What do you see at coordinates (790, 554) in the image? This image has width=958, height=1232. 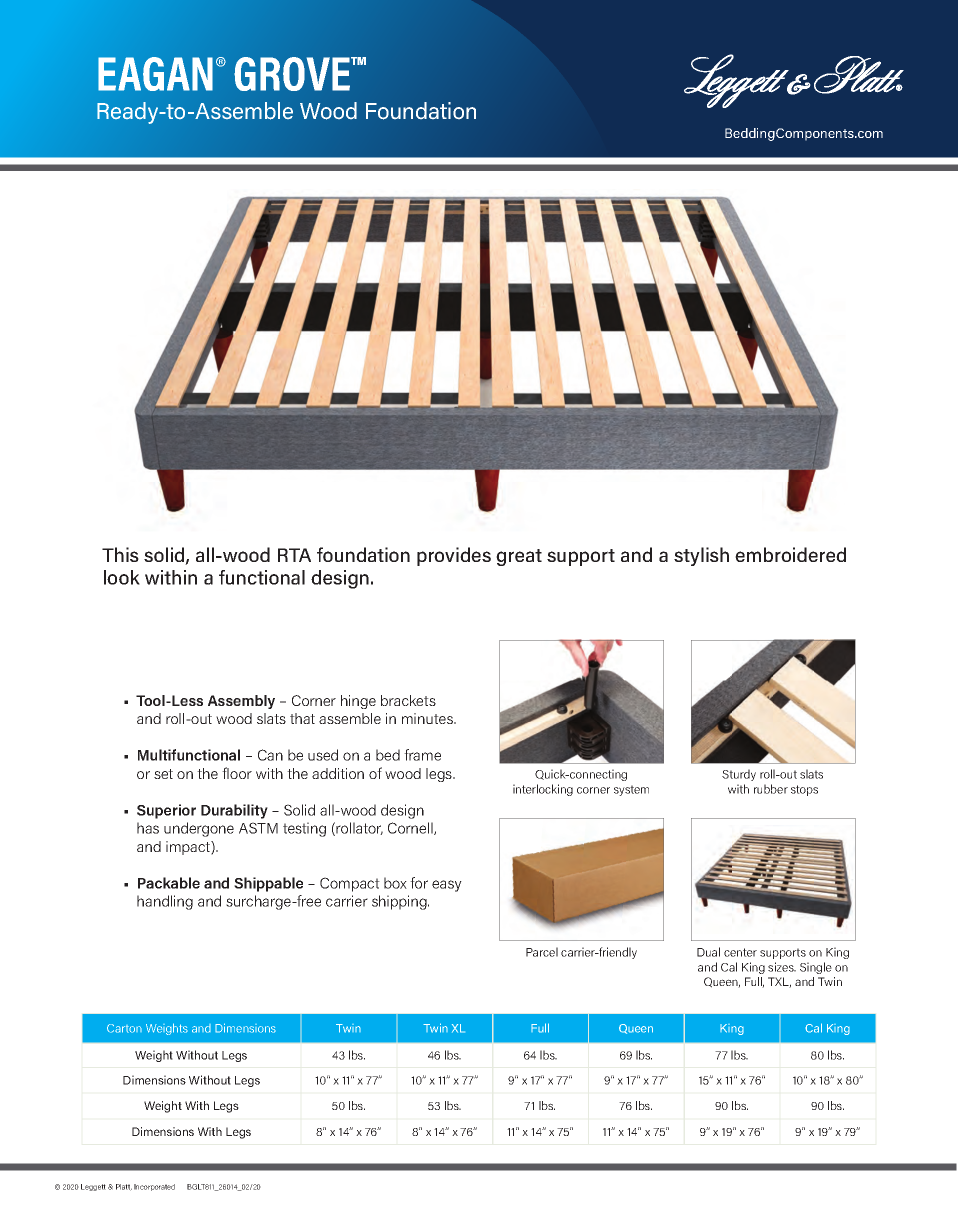 I see `embroidered` at bounding box center [790, 554].
